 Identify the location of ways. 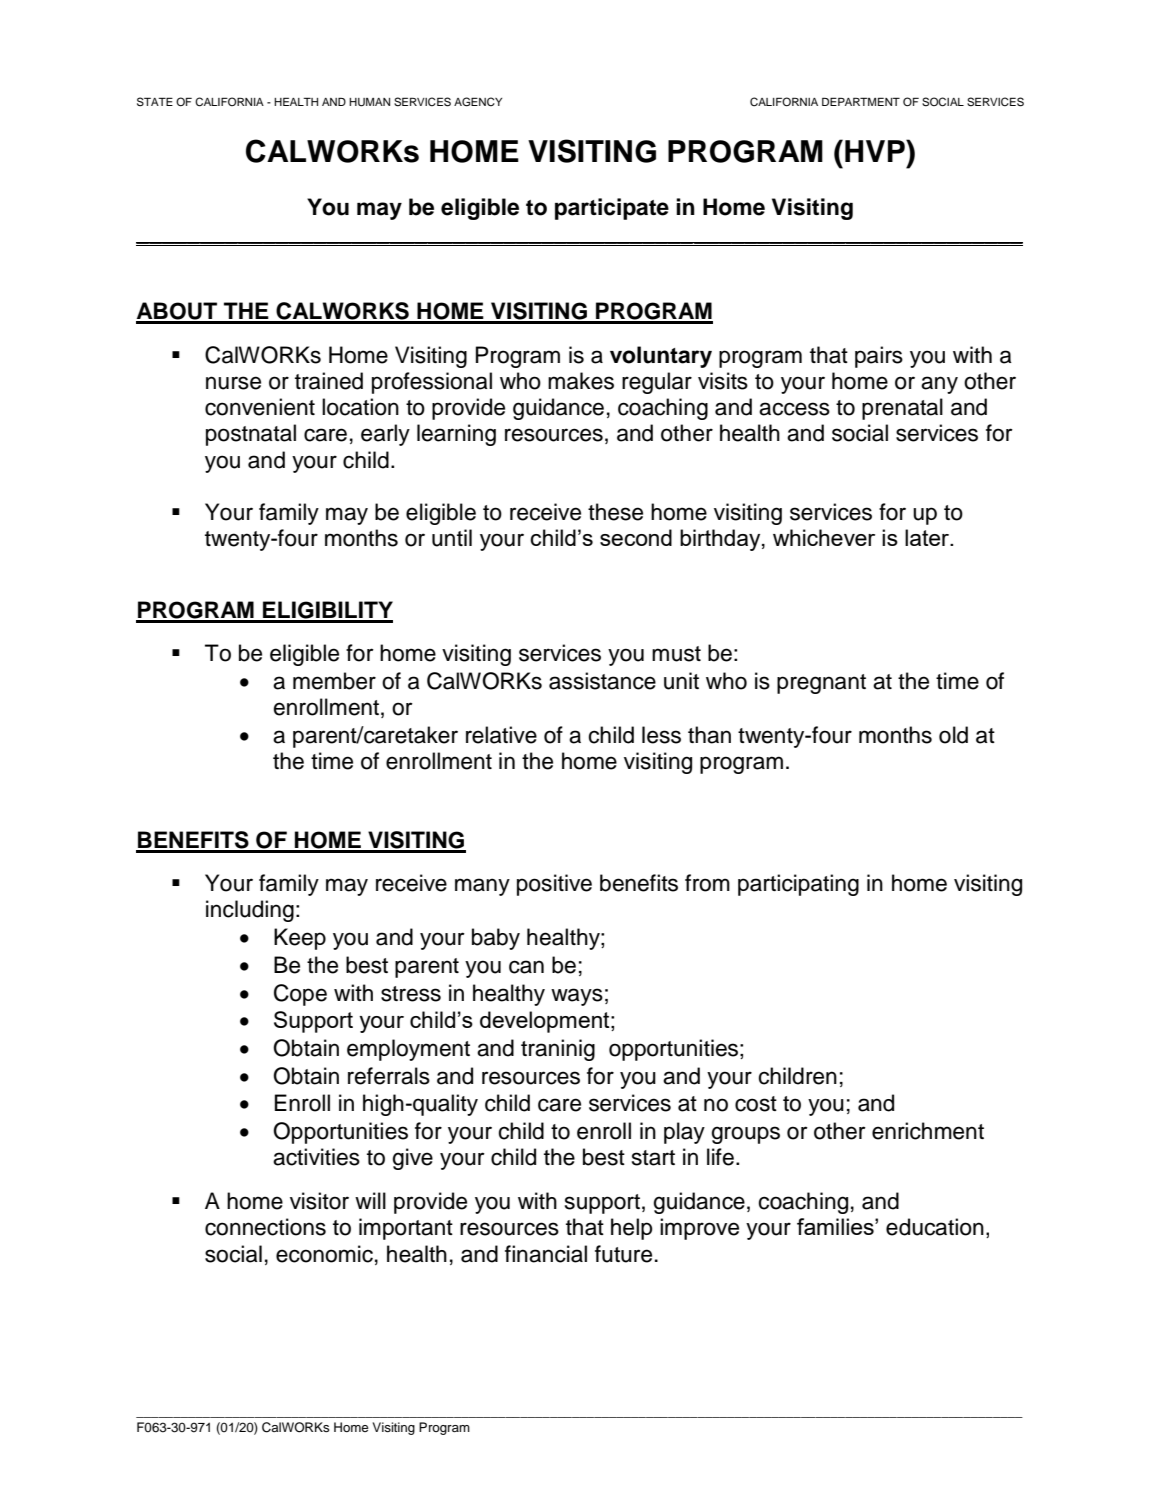
(577, 997).
